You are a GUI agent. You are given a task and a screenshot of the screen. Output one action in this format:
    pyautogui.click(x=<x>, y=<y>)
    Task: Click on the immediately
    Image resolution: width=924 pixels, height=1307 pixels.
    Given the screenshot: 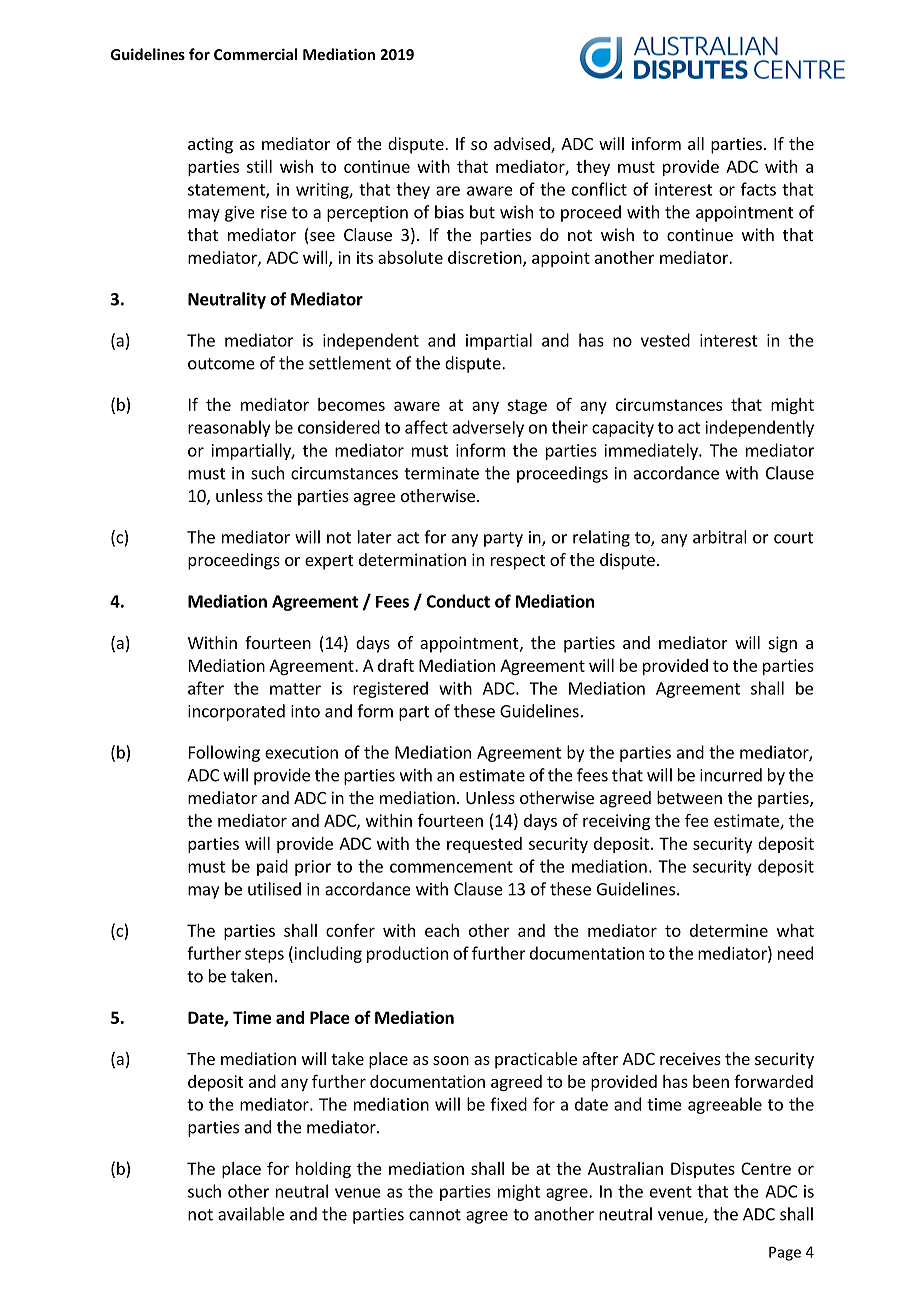 What is the action you would take?
    pyautogui.click(x=652, y=451)
